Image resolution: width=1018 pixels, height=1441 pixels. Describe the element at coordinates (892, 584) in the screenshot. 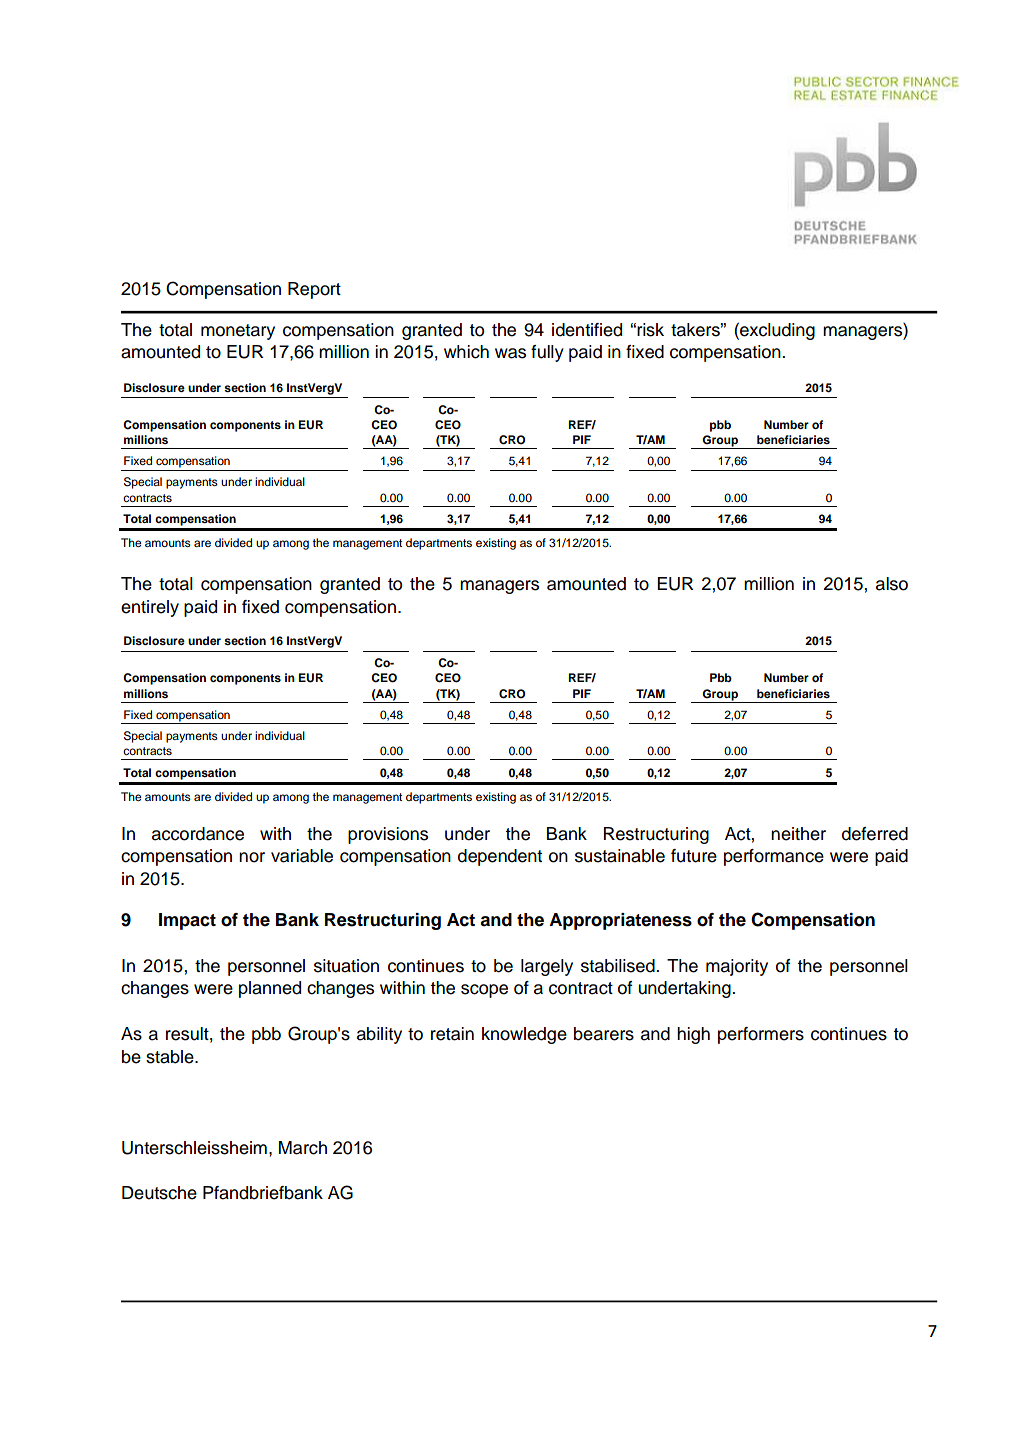

I see `also` at that location.
